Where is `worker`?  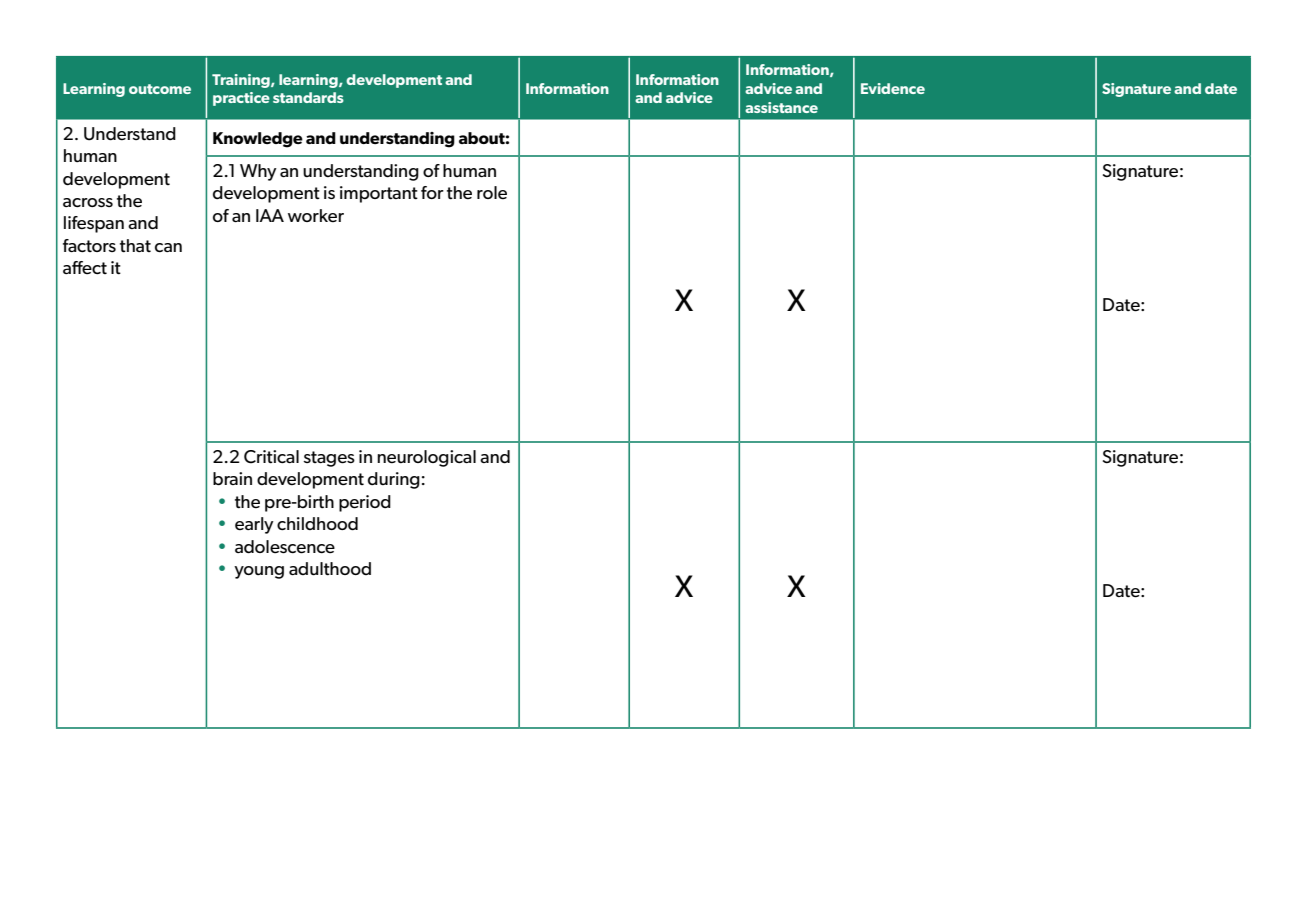
worker is located at coordinates (316, 216).
